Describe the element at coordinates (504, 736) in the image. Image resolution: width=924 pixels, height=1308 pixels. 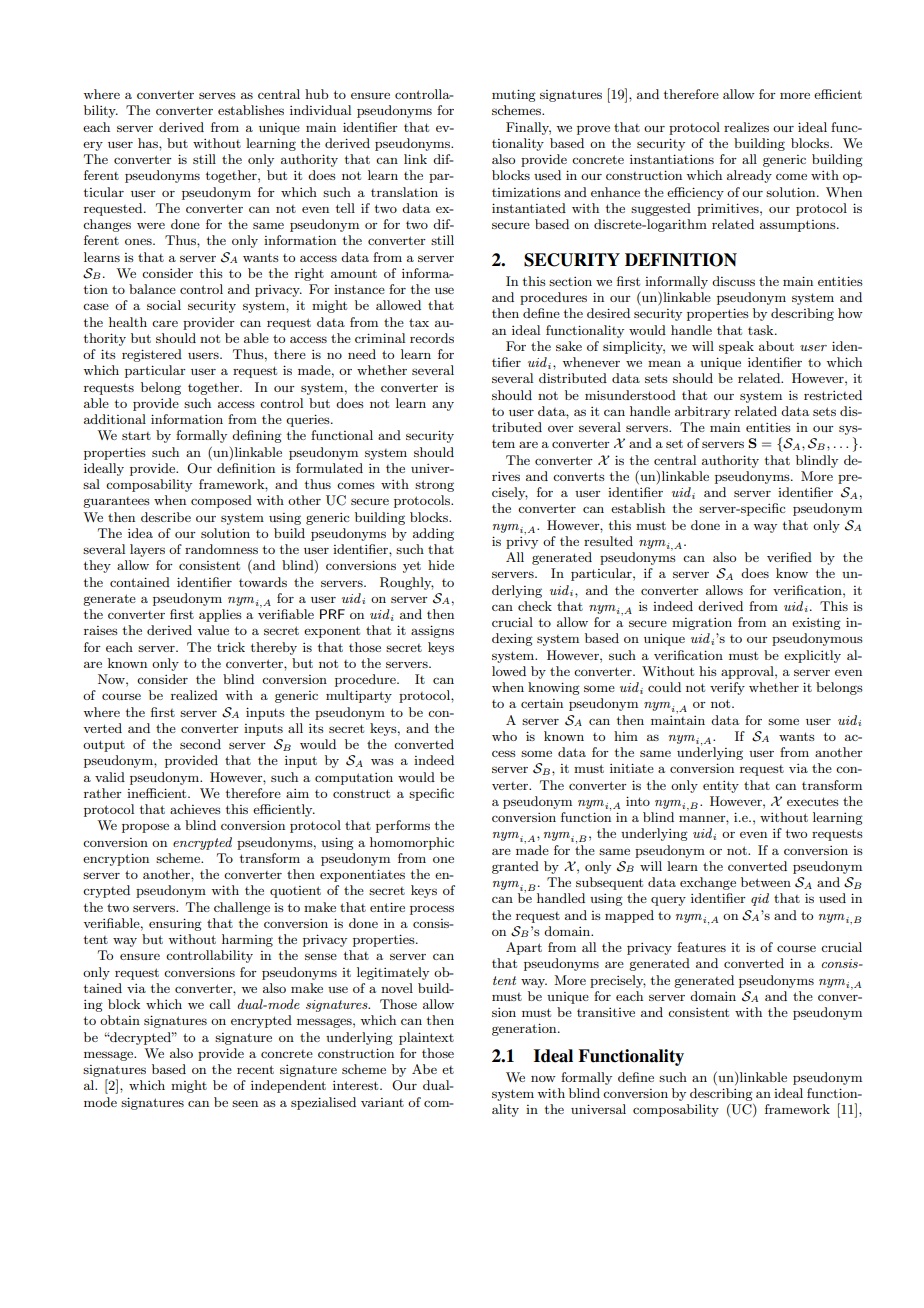
I see `who` at that location.
